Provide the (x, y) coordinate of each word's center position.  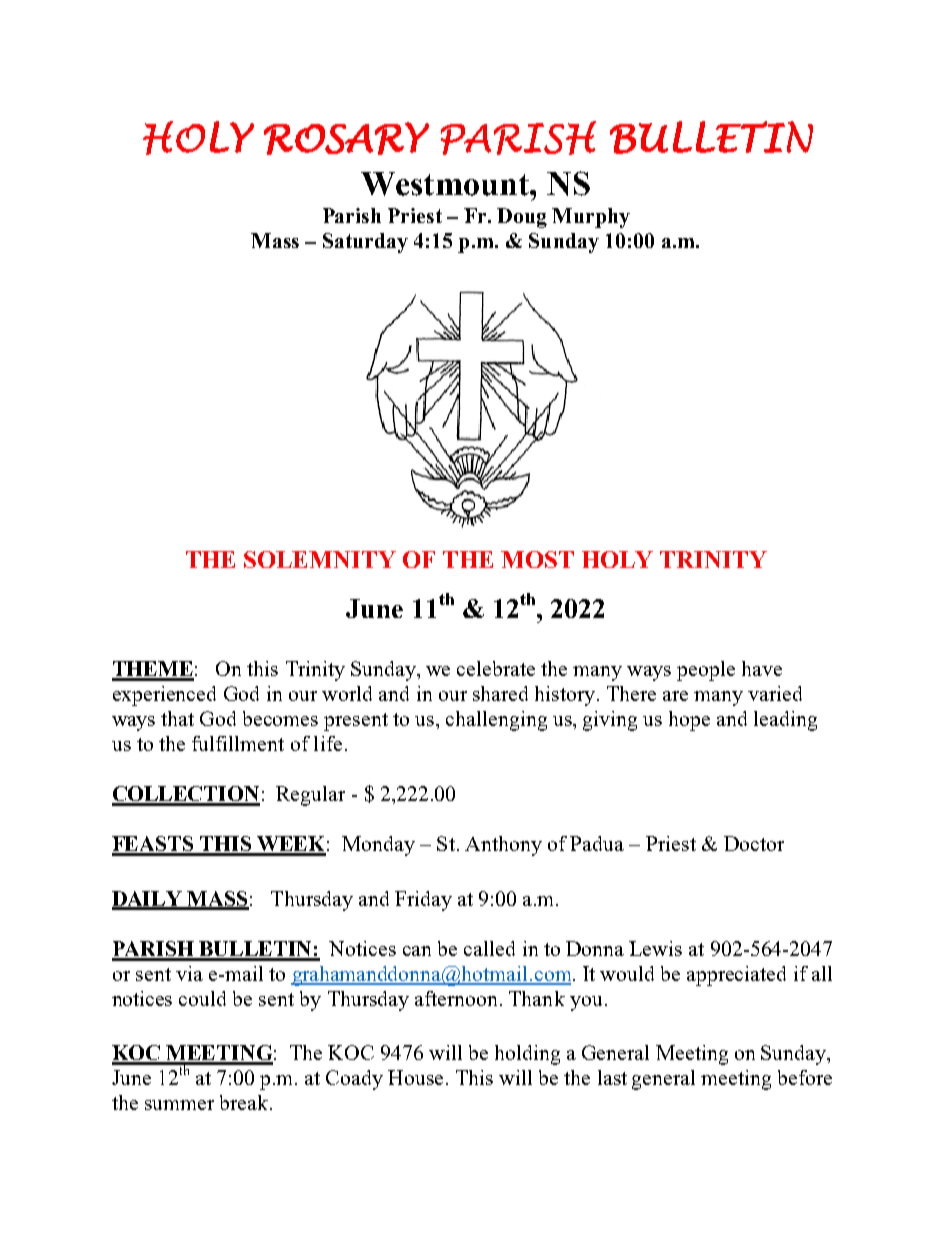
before (805, 1077)
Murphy (591, 218)
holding (527, 1055)
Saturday (365, 243)
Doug (522, 218)
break (245, 1102)
